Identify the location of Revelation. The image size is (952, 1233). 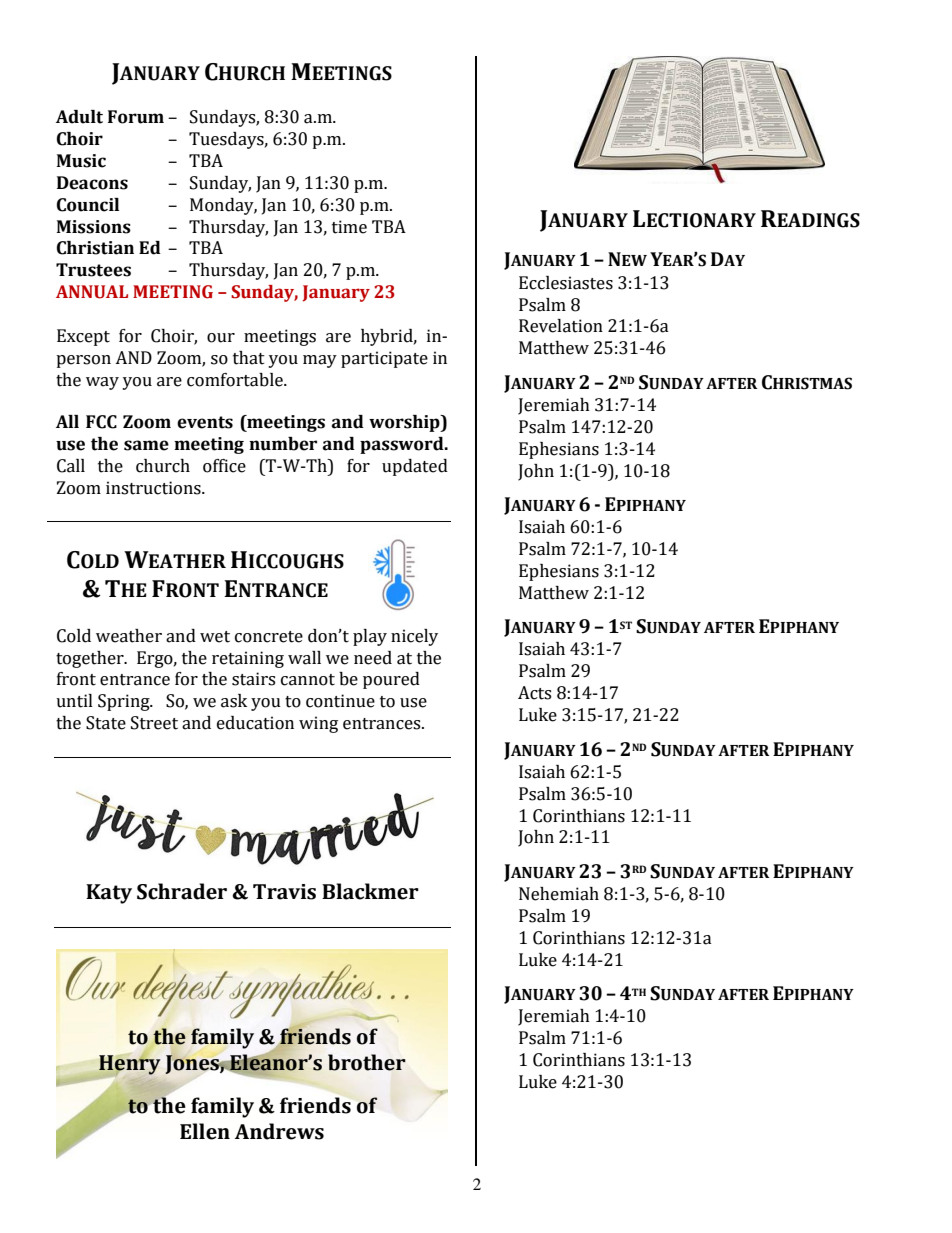
(561, 326).
